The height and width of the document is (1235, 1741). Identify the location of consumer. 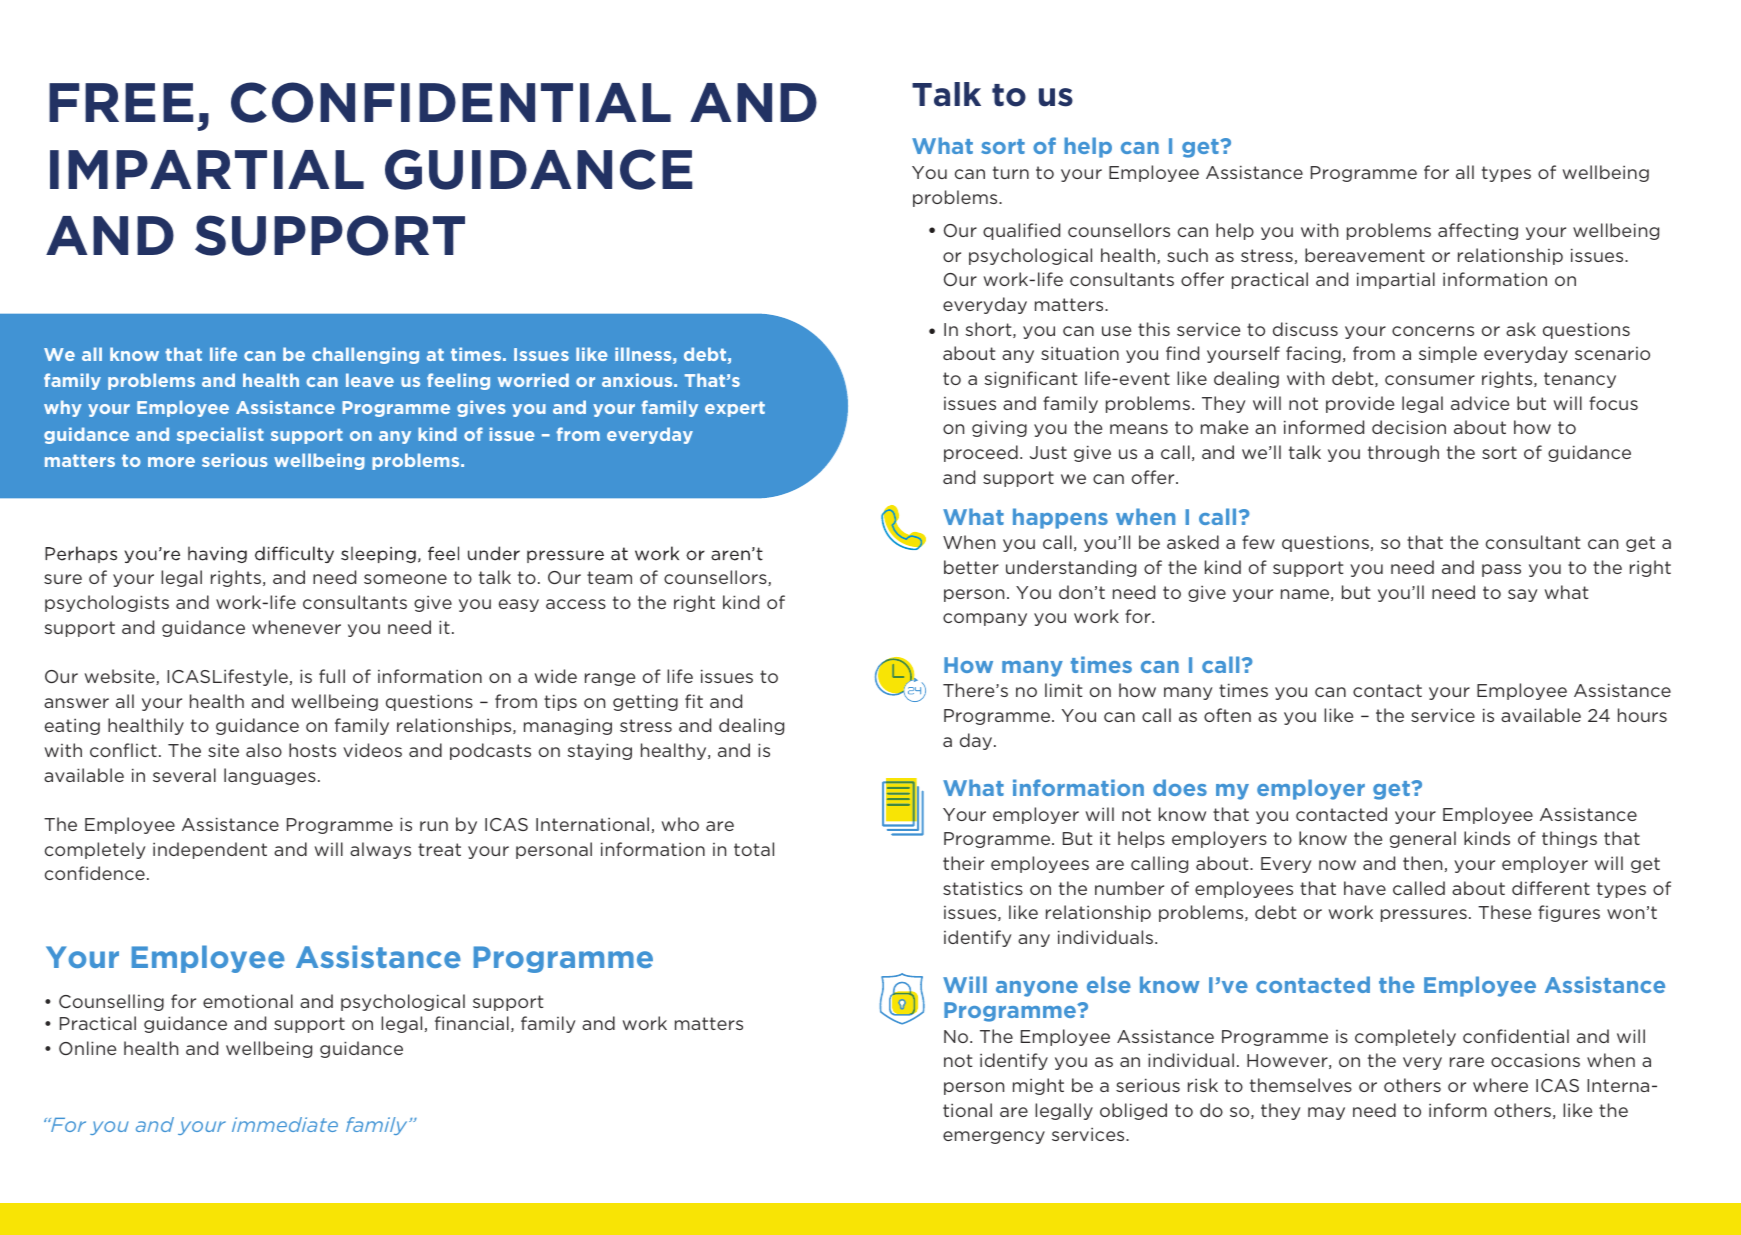
(1430, 380).
